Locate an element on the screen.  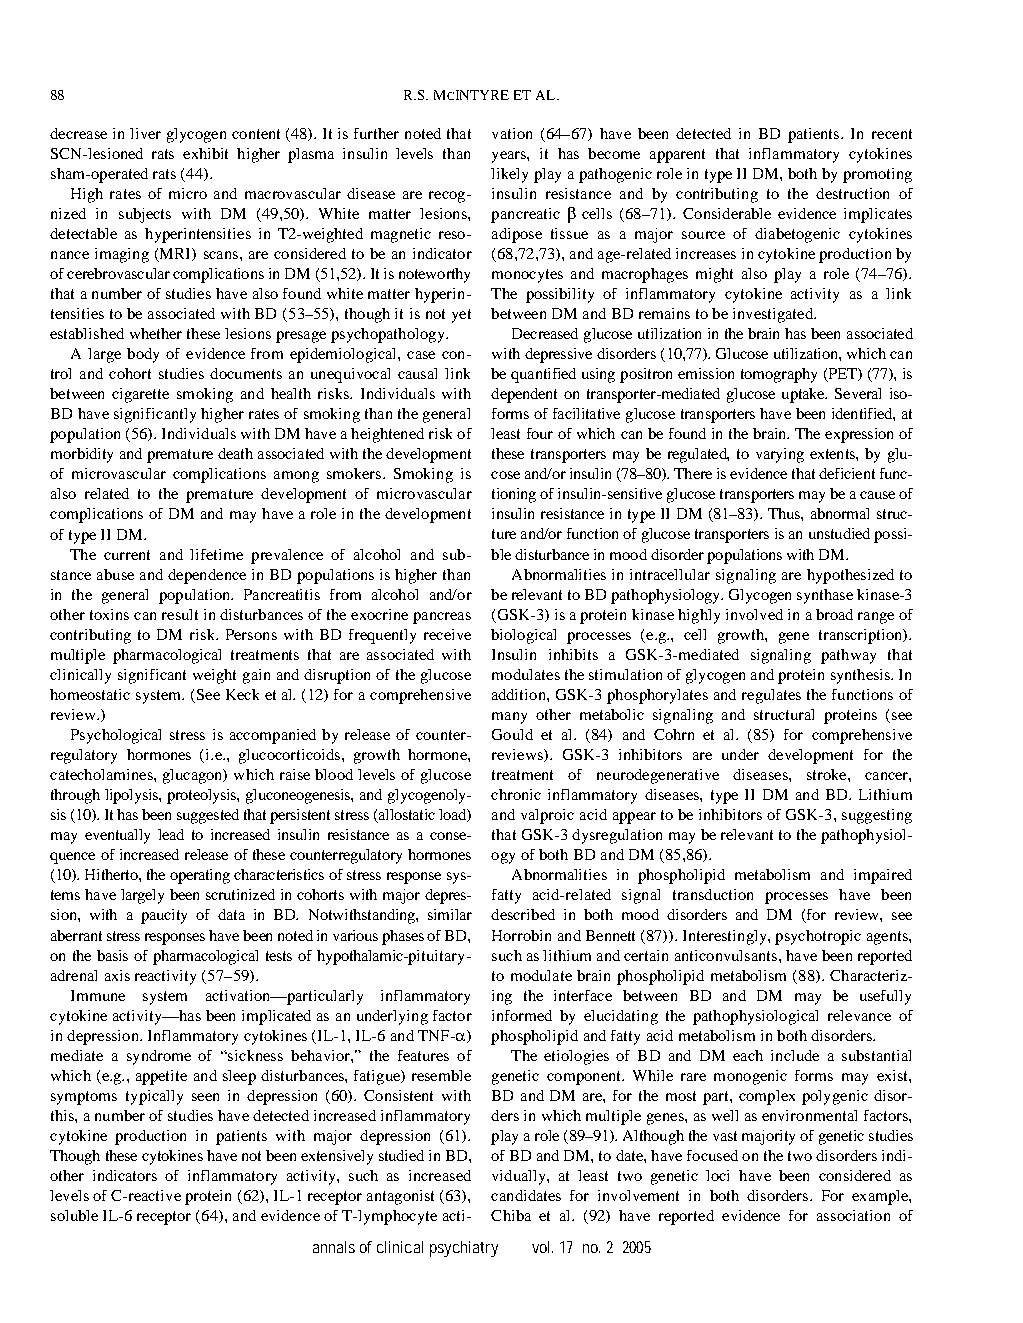
soluble is located at coordinates (74, 1215).
